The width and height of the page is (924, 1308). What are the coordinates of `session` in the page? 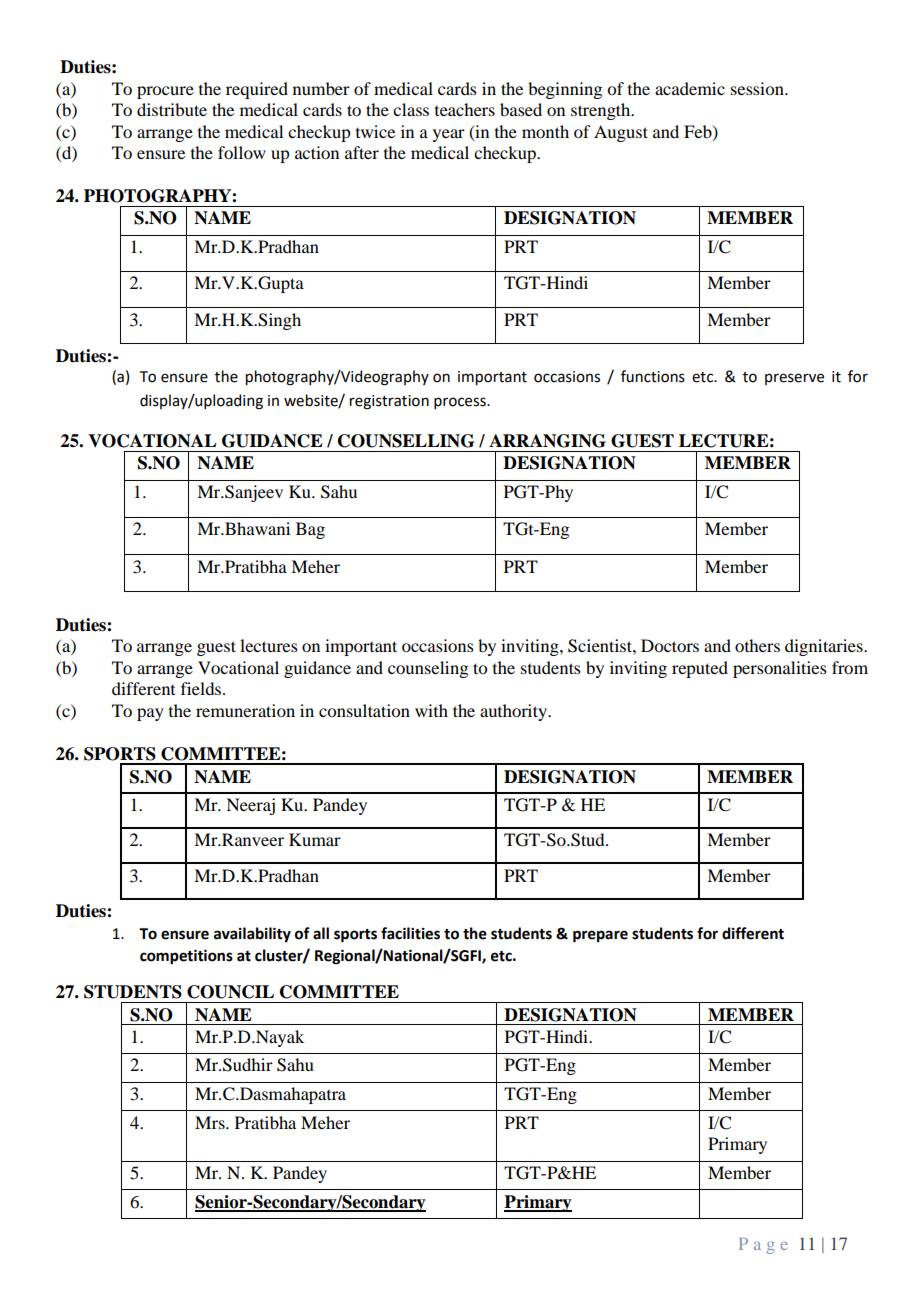 It's located at (758, 88).
